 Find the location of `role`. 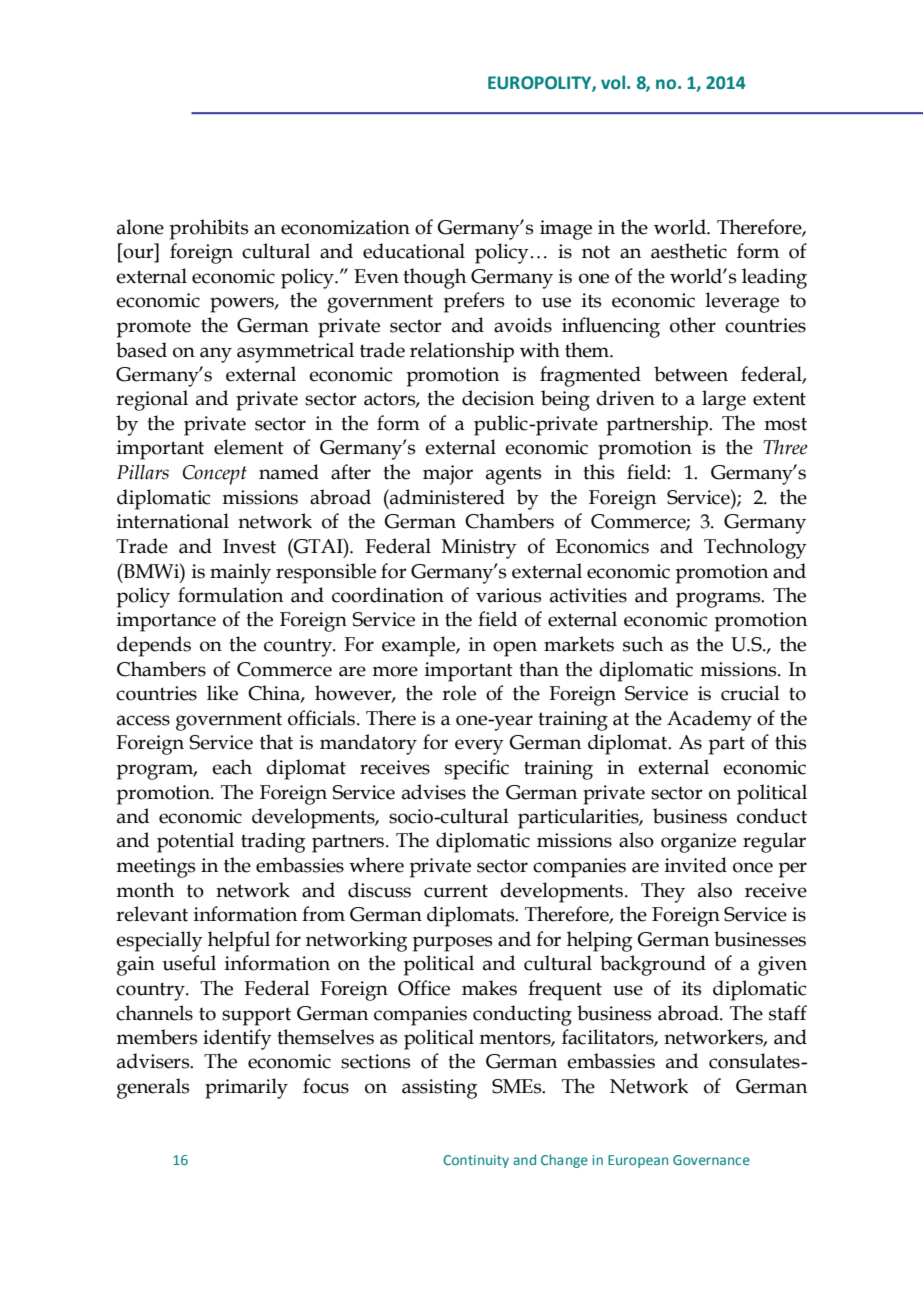

role is located at coordinates (459, 693).
